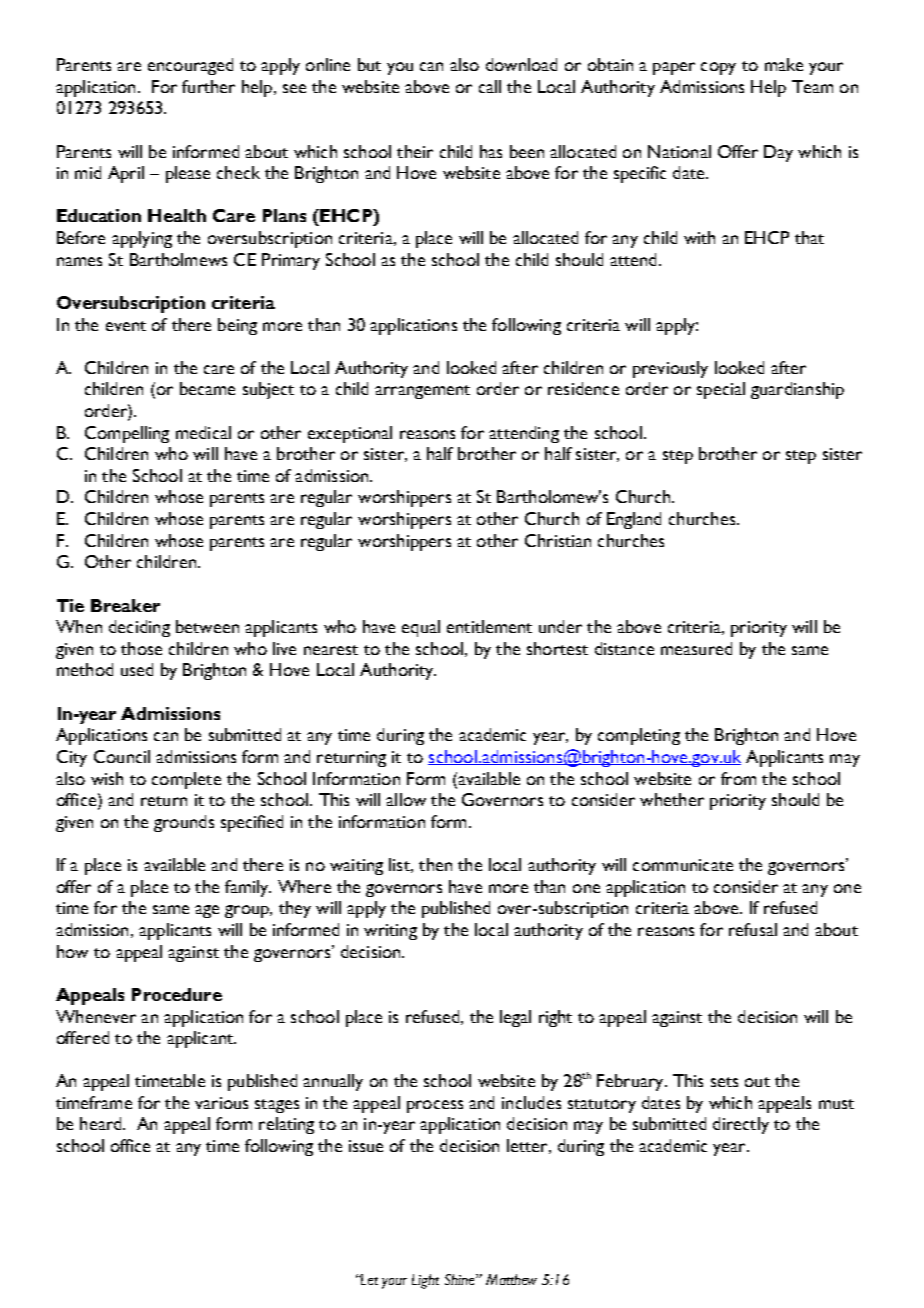 This image has height=1308, width=924. I want to click on call, so click(490, 86).
